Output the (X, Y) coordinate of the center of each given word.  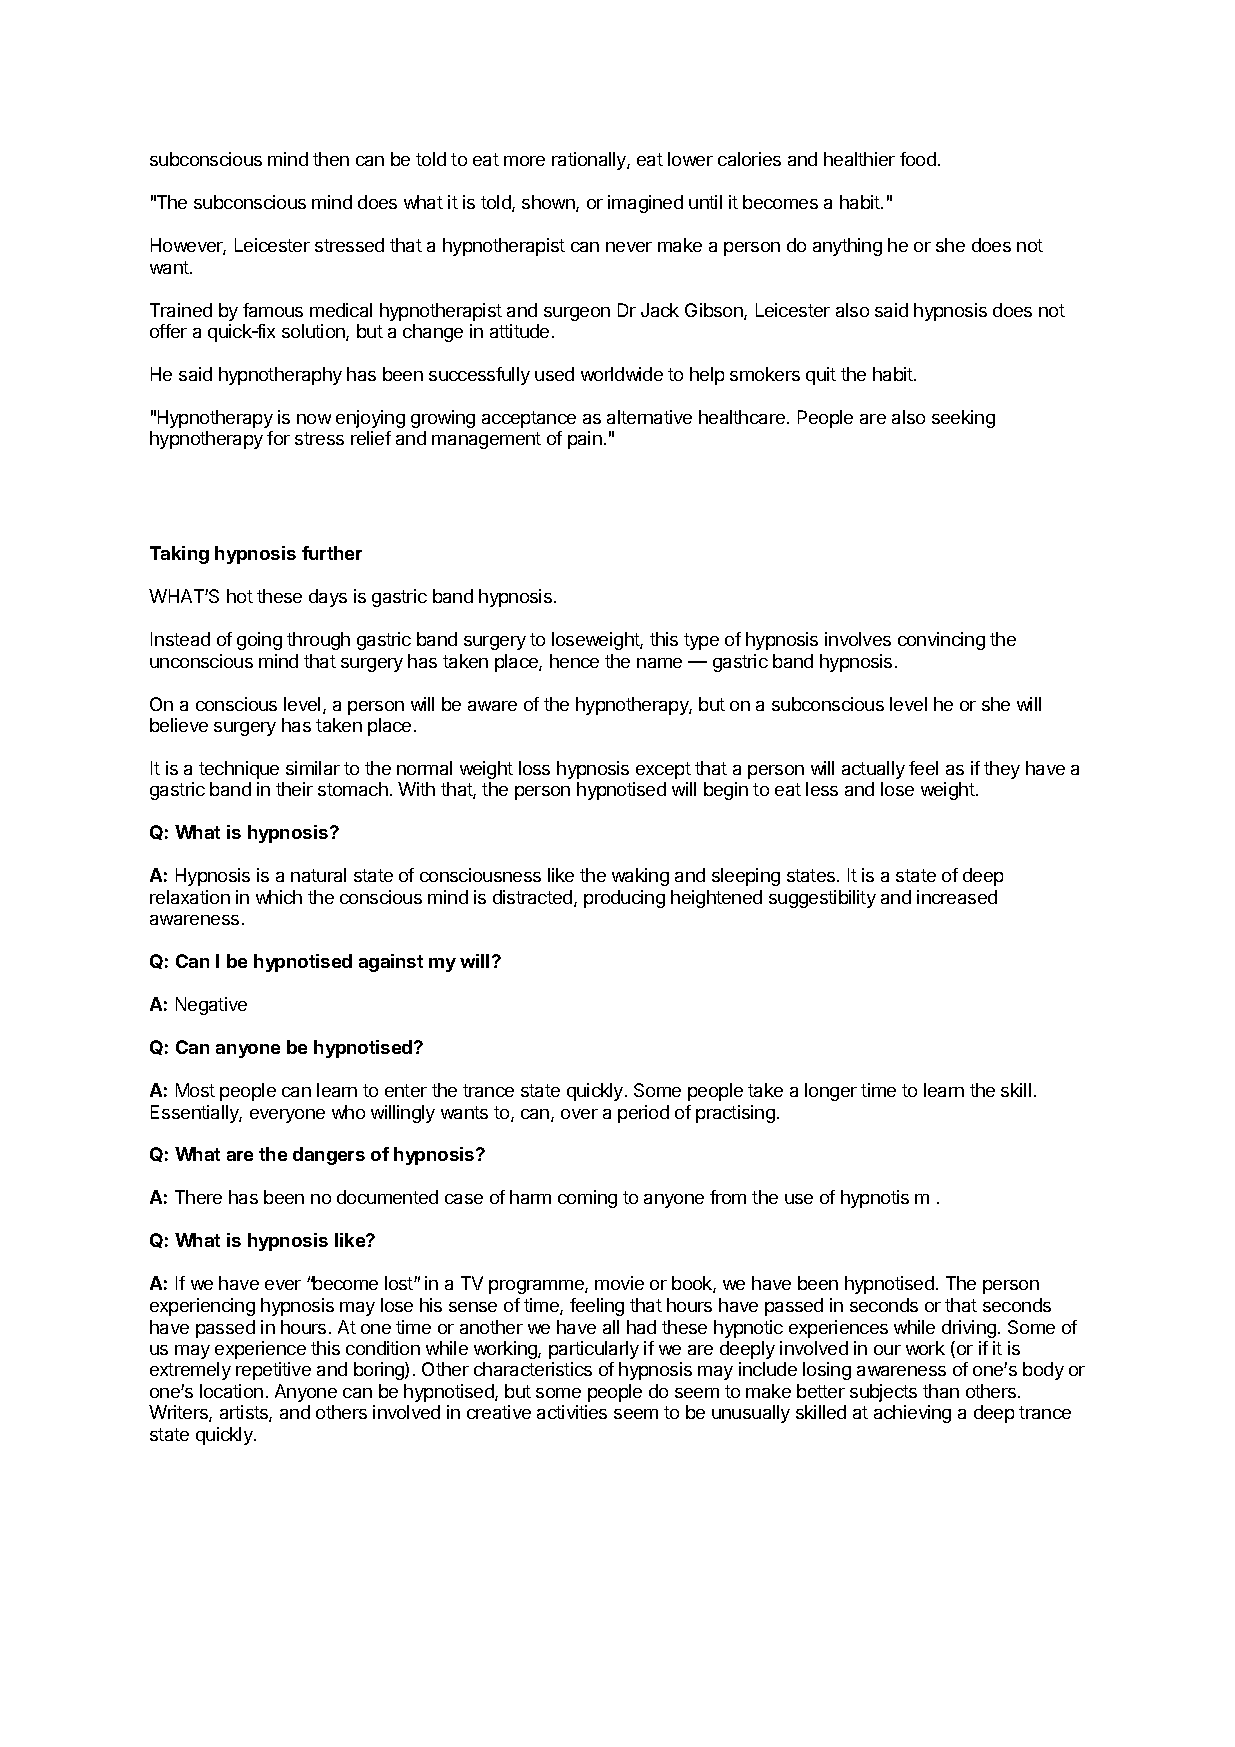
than (941, 1391)
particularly (594, 1350)
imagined (645, 204)
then (331, 159)
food (918, 159)
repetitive (273, 1371)
